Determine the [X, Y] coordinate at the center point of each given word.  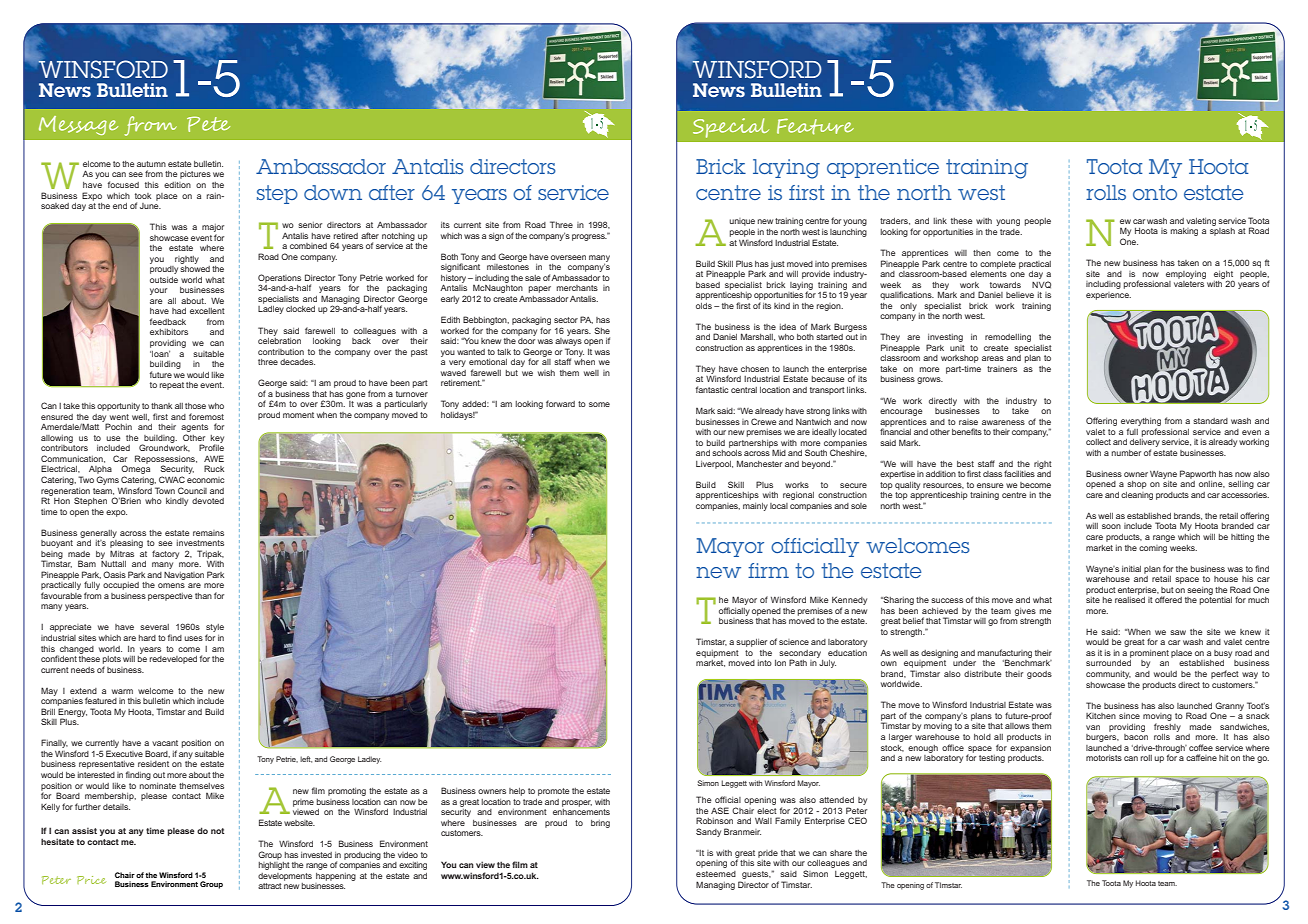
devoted [208, 501]
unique [742, 222]
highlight [274, 864]
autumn [151, 164]
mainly [755, 507]
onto [1155, 192]
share [841, 853]
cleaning [1137, 496]
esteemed [716, 874]
